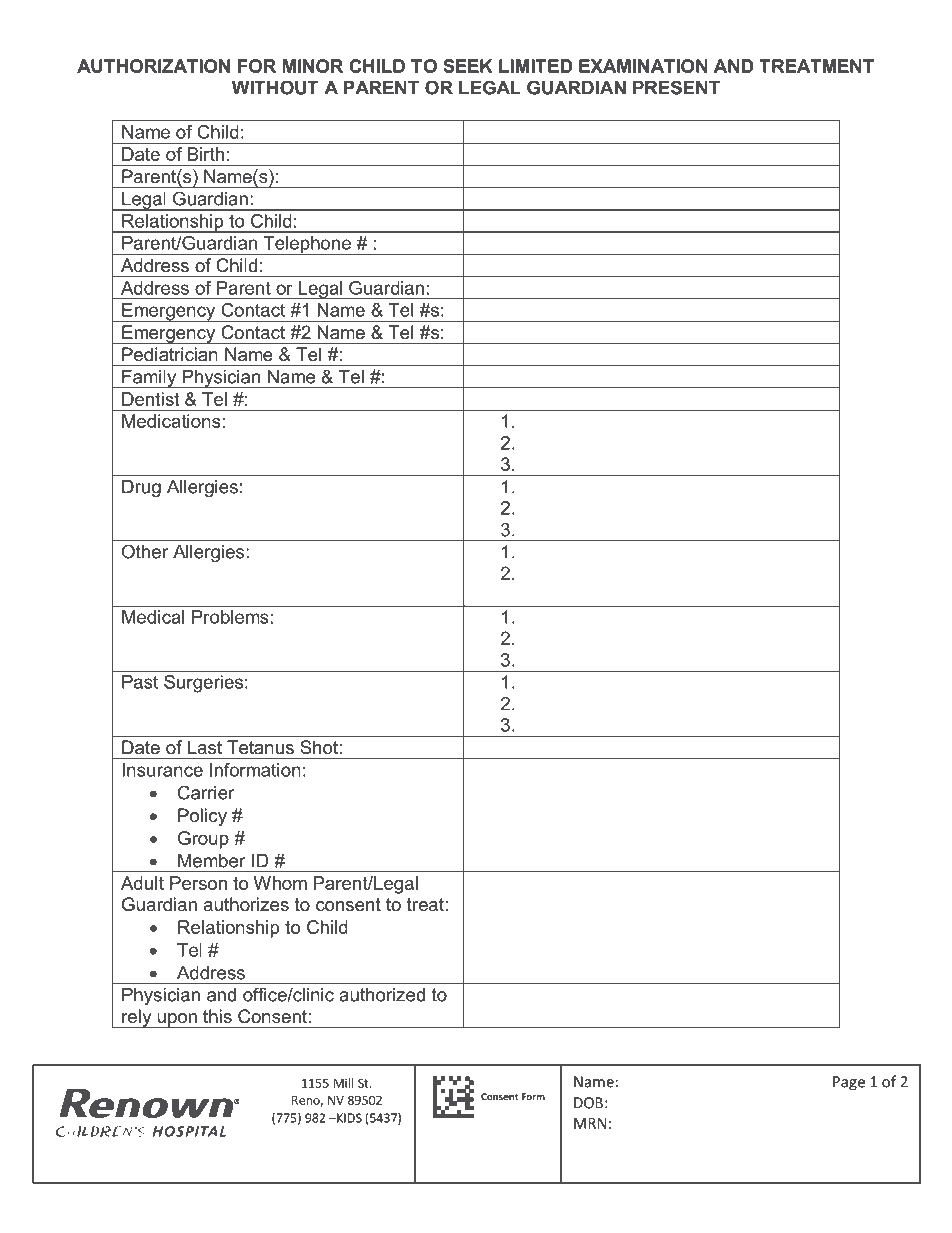  Describe the element at coordinates (255, 770) in the image. I see `Information` at that location.
